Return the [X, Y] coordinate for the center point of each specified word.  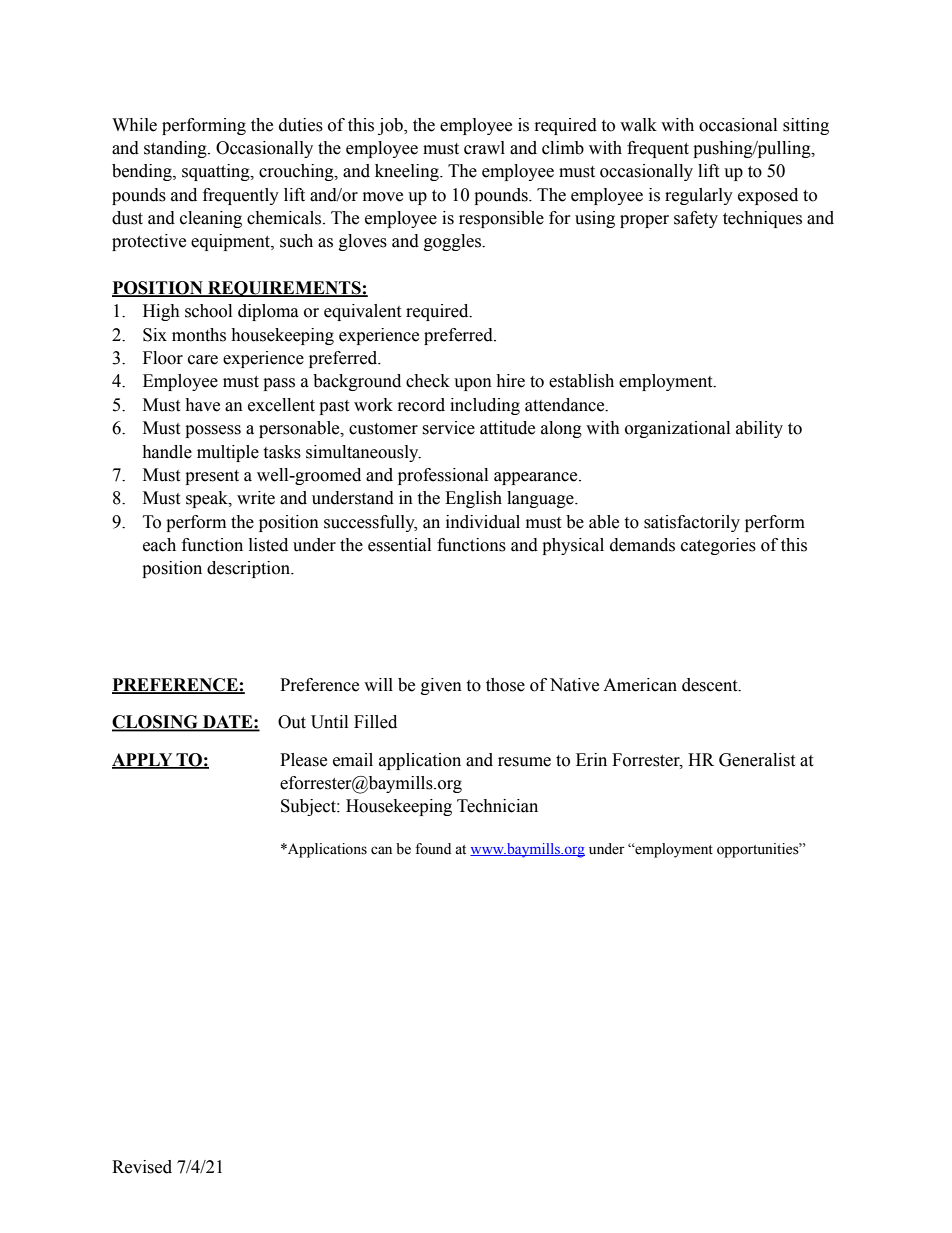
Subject [309, 807]
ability [759, 429]
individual [483, 522]
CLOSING [156, 723]
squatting [217, 172]
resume [524, 762]
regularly [699, 196]
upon [473, 384]
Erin [591, 759]
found [433, 849]
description [249, 569]
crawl [484, 148]
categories [718, 546]
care [203, 360]
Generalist [757, 760]
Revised [142, 1167]
